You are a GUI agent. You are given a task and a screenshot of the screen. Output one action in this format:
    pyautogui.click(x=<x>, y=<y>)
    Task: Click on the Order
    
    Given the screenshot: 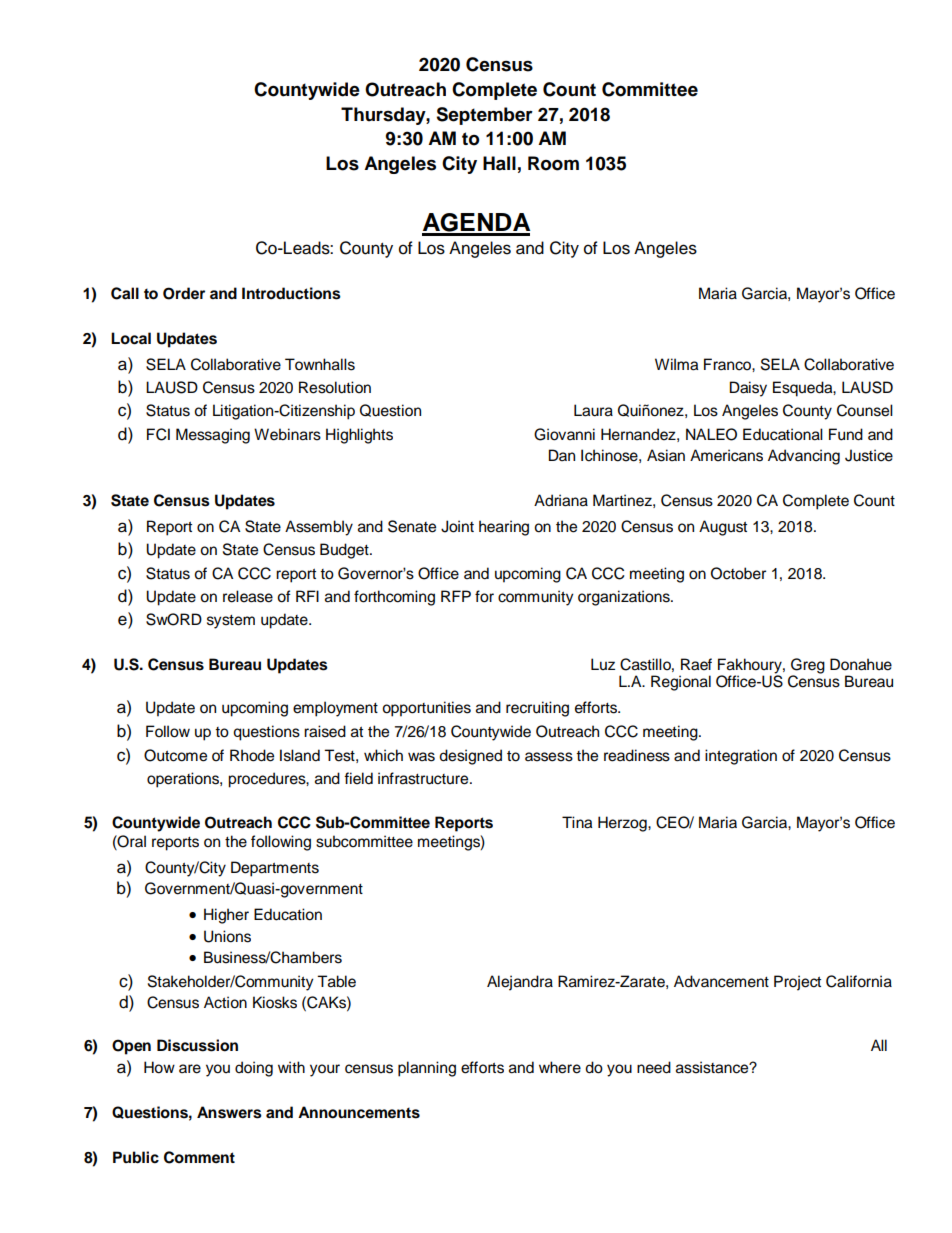 What is the action you would take?
    pyautogui.click(x=184, y=293)
